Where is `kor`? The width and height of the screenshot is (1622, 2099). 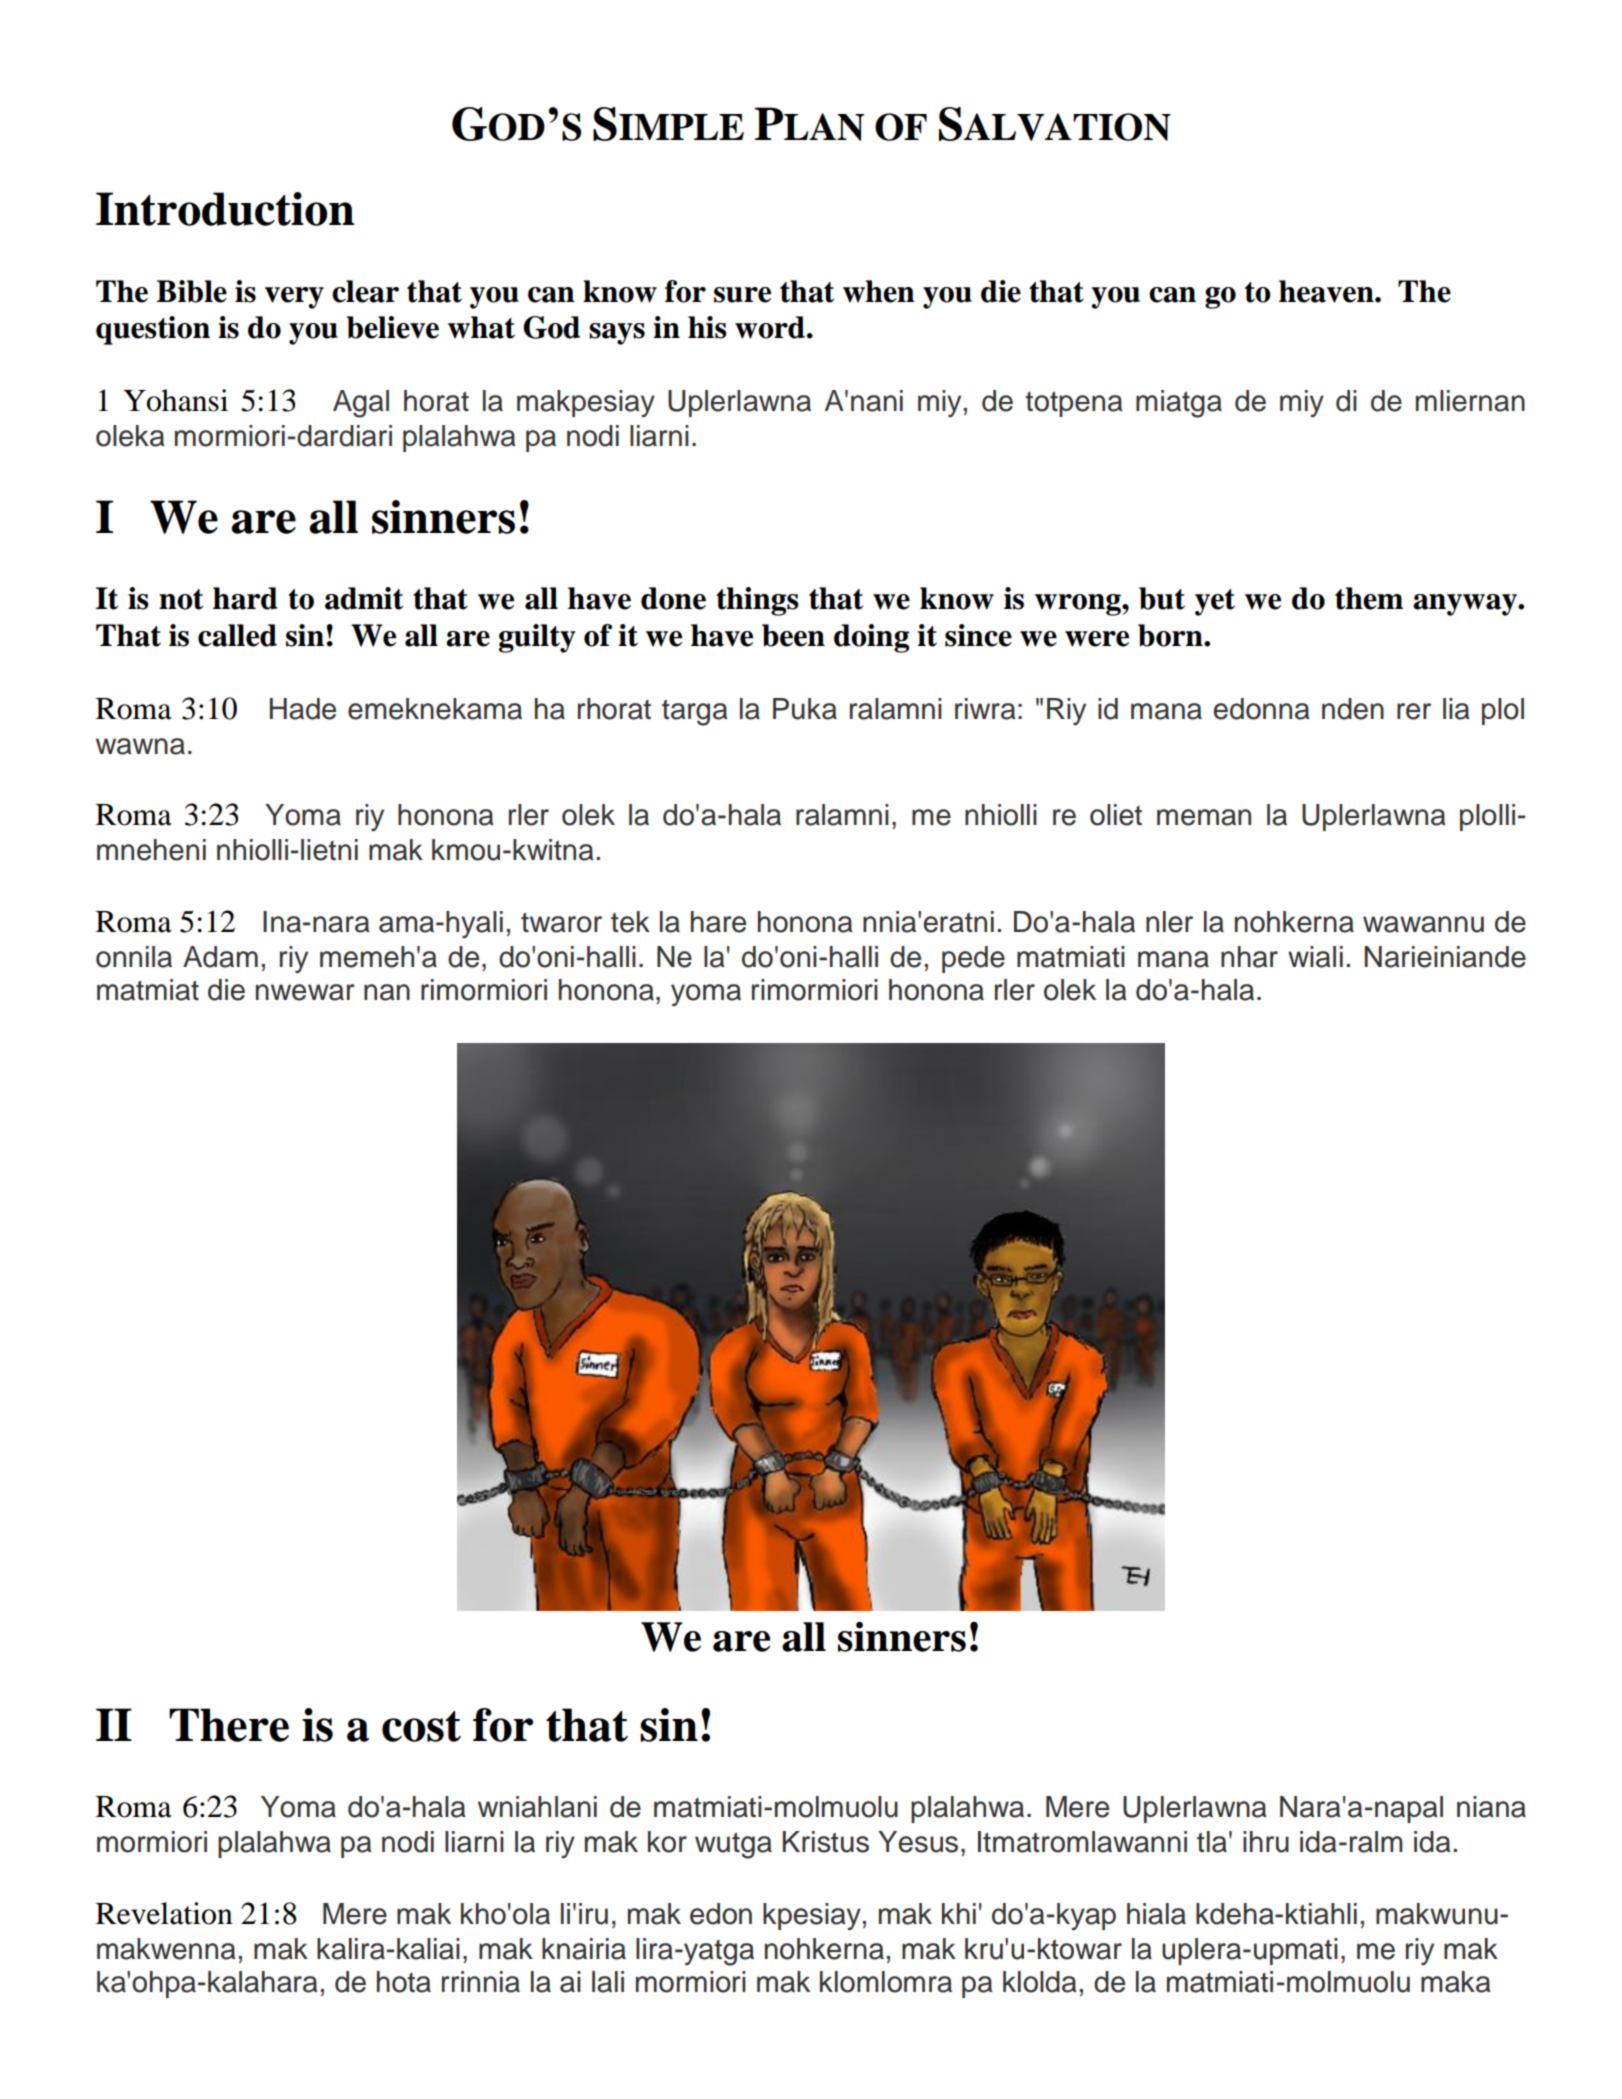
kor is located at coordinates (667, 1842).
